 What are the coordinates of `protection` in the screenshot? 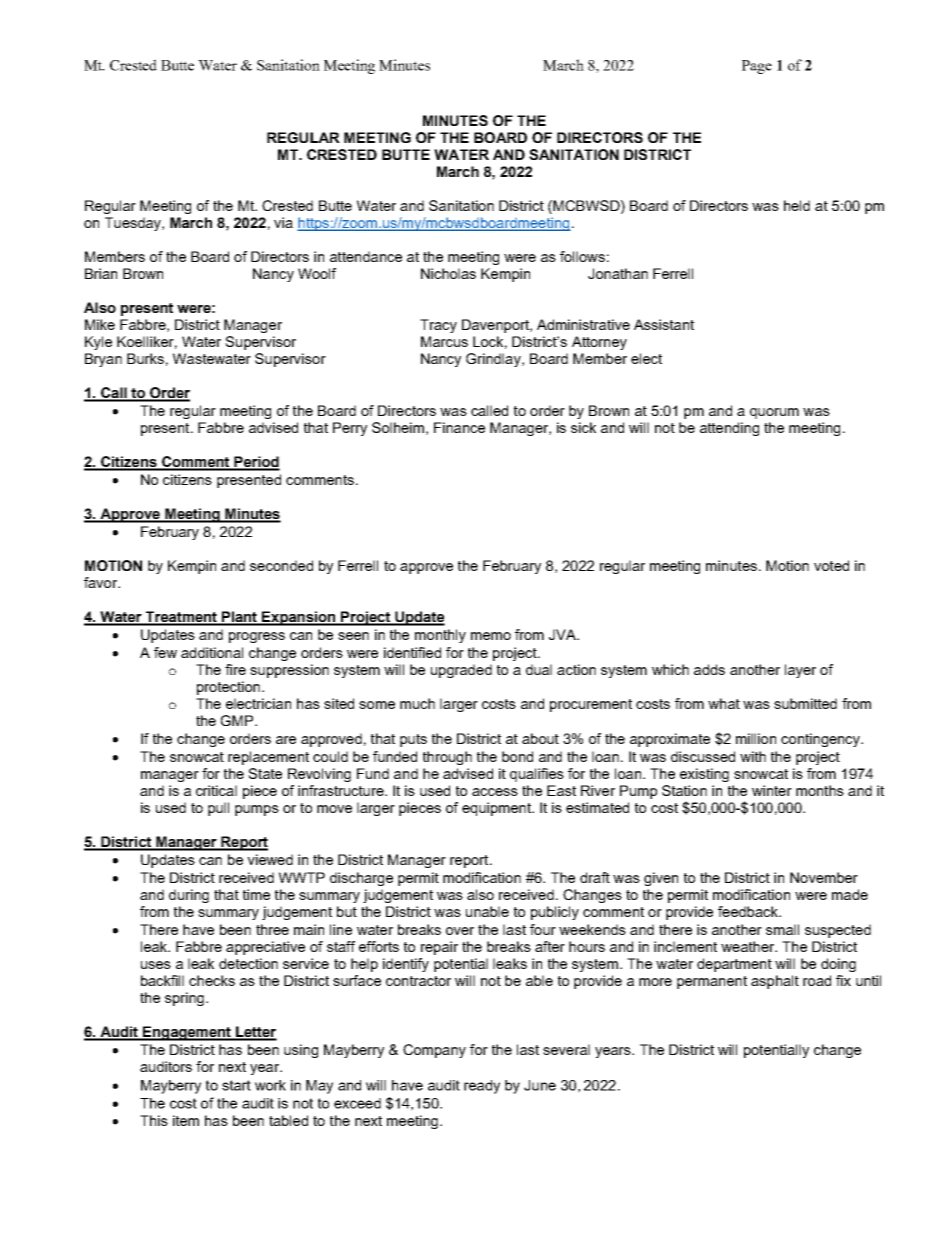 It's located at (228, 688).
